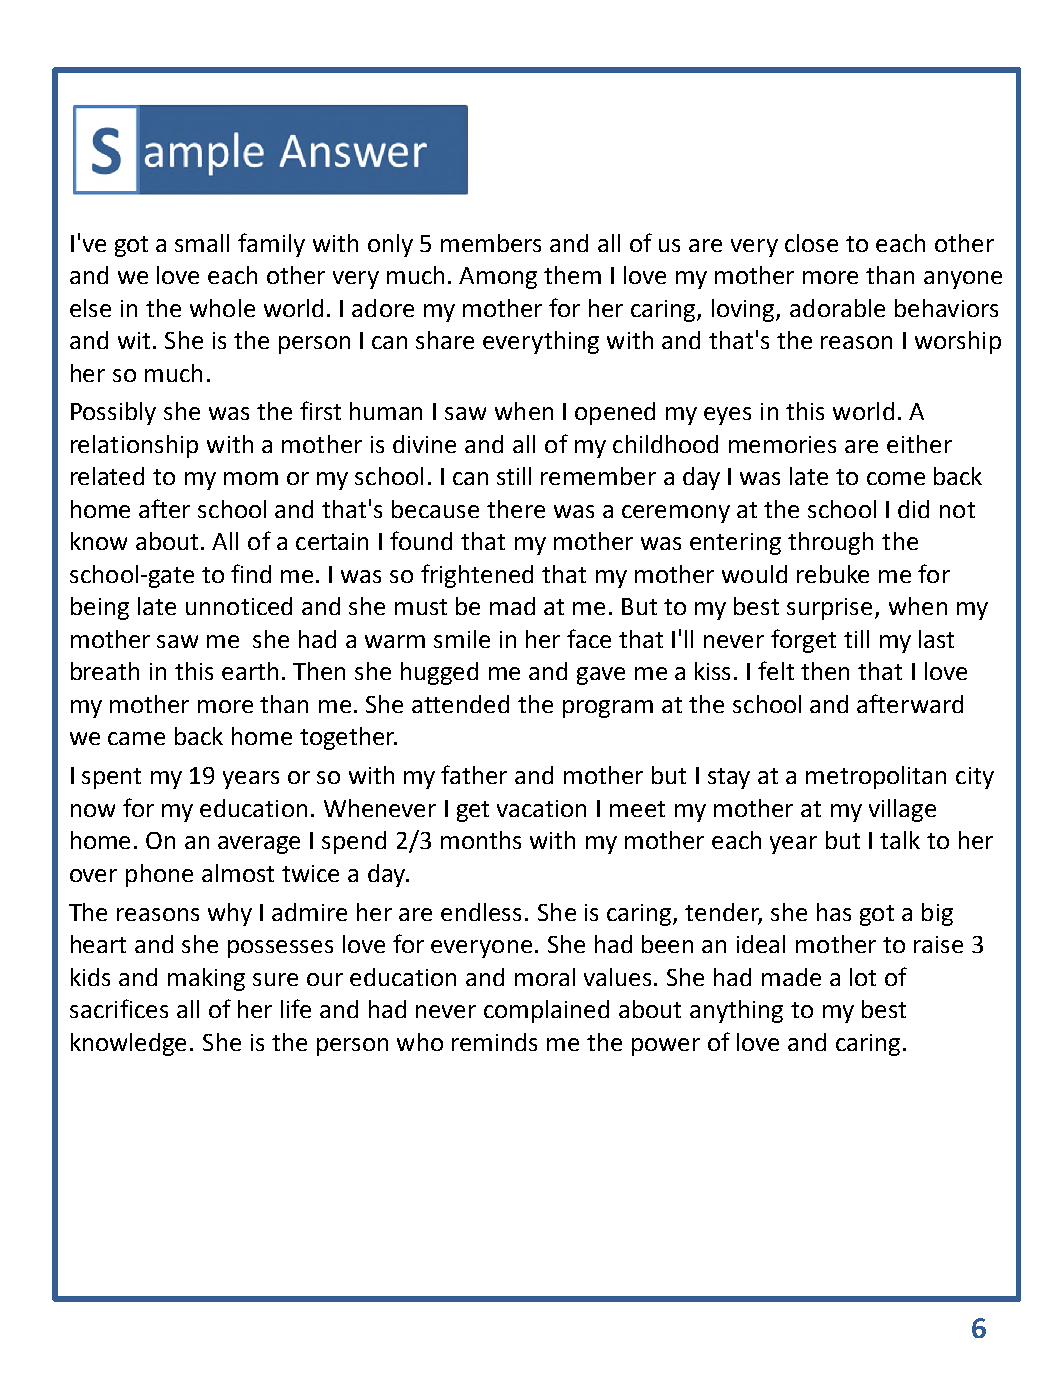  Describe the element at coordinates (202, 243) in the screenshot. I see `small` at that location.
